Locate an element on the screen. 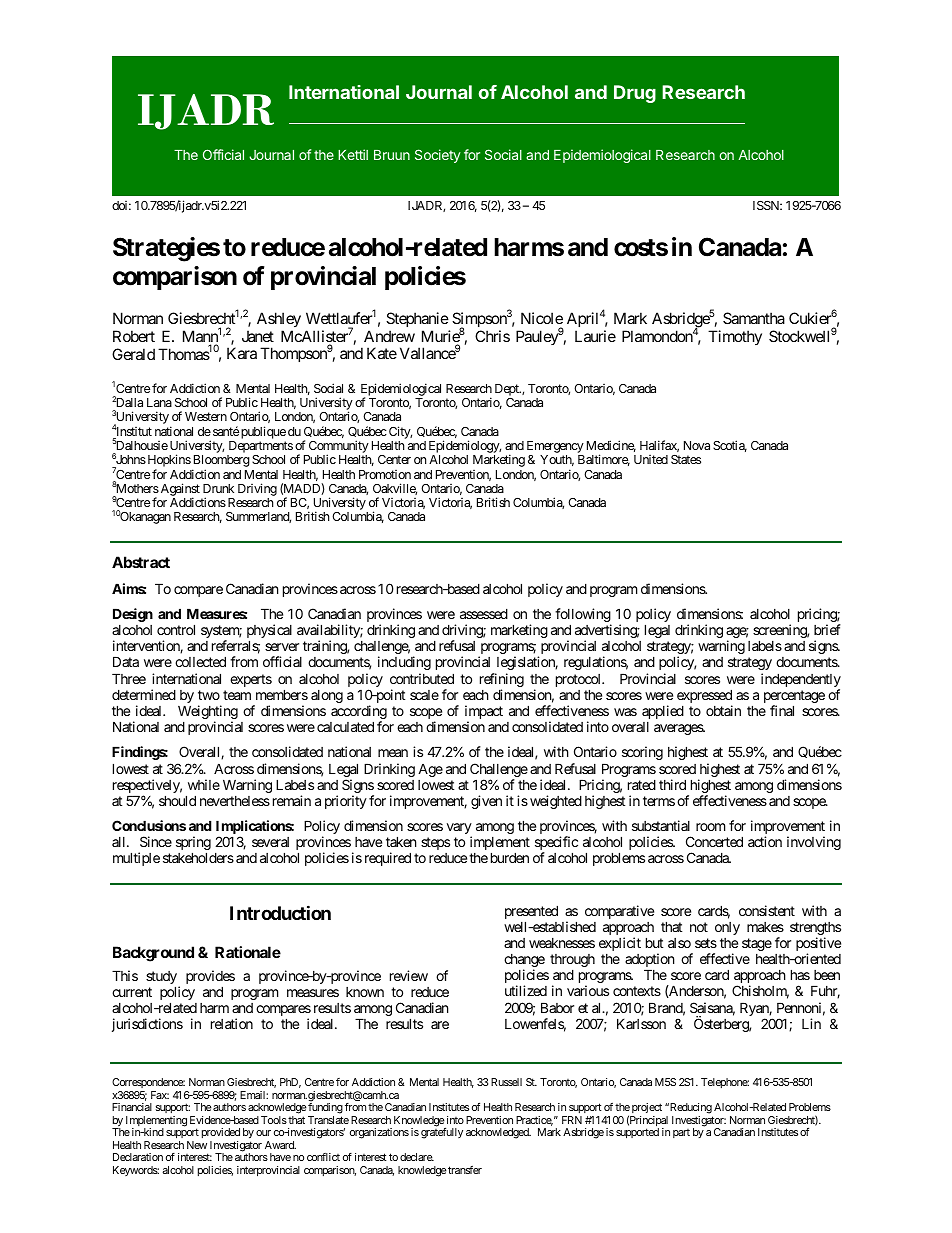  consistent is located at coordinates (767, 910).
